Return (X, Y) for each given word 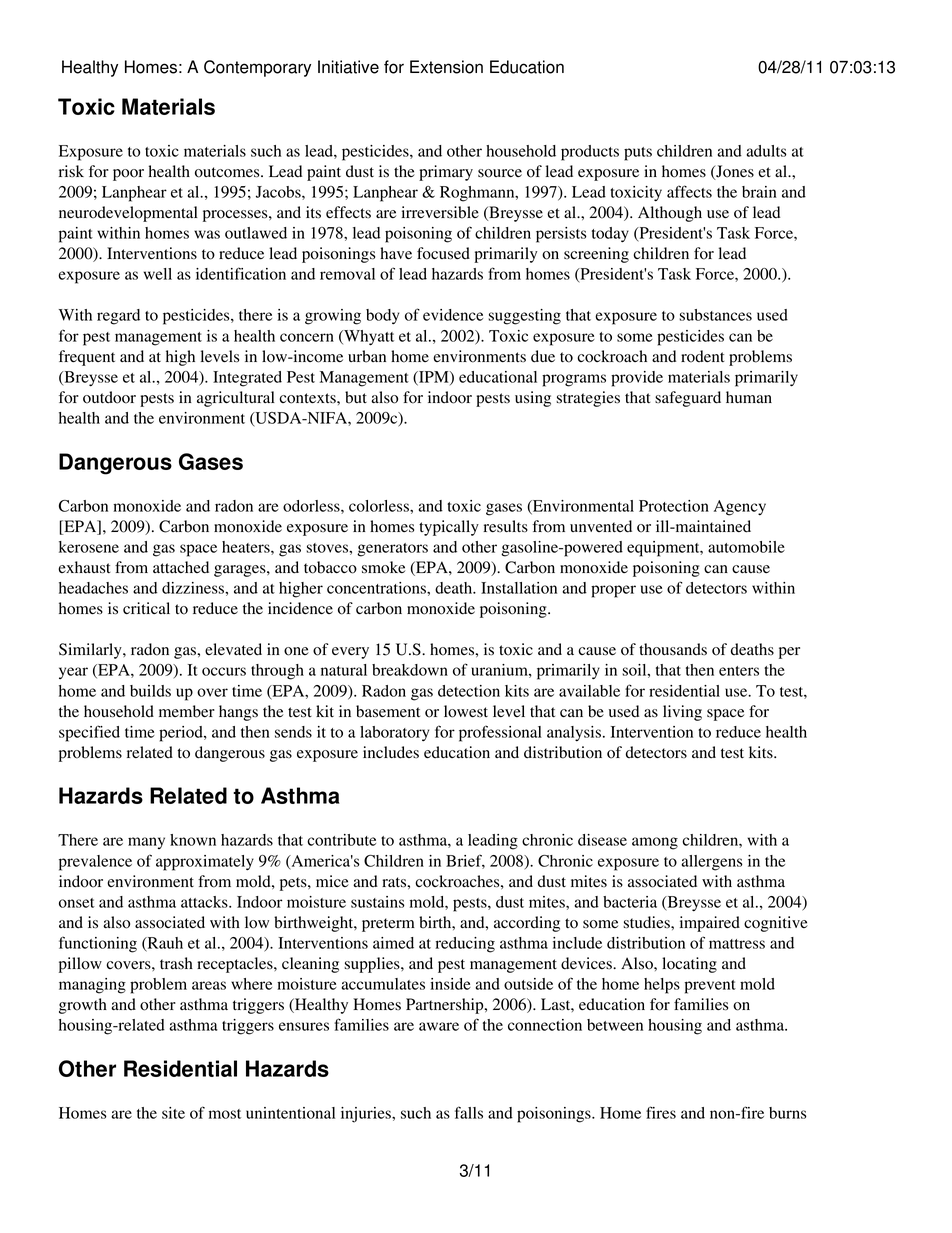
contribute (341, 840)
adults (766, 151)
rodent (702, 356)
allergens (712, 863)
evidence (453, 315)
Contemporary (257, 68)
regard (118, 317)
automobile (746, 547)
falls (469, 1112)
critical (146, 608)
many (146, 843)
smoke (383, 567)
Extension (446, 67)
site (173, 1113)
